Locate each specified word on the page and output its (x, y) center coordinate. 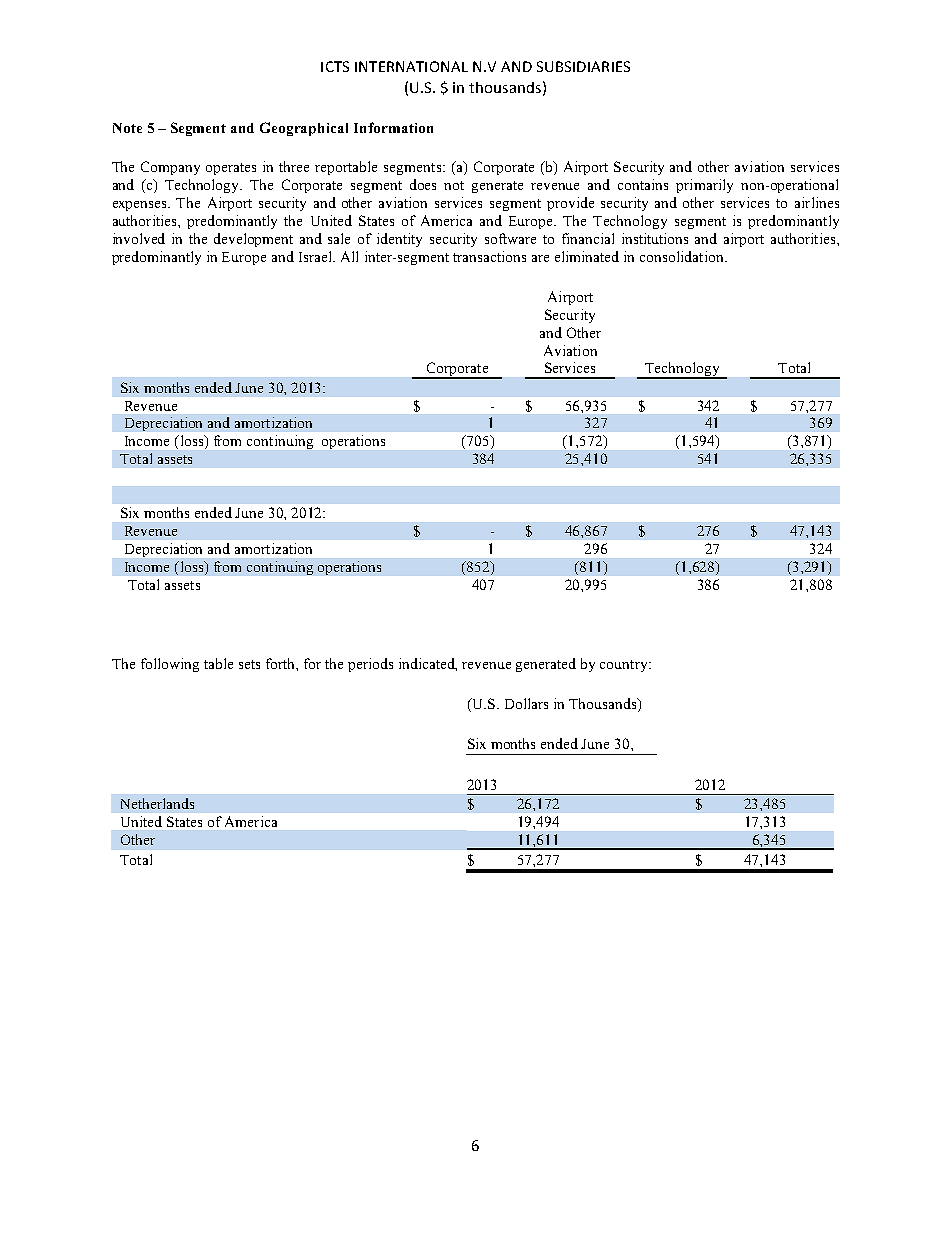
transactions (489, 256)
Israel (316, 256)
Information (393, 127)
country (625, 666)
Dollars (526, 703)
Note (127, 128)
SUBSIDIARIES (583, 66)
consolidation (683, 256)
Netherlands (157, 803)
